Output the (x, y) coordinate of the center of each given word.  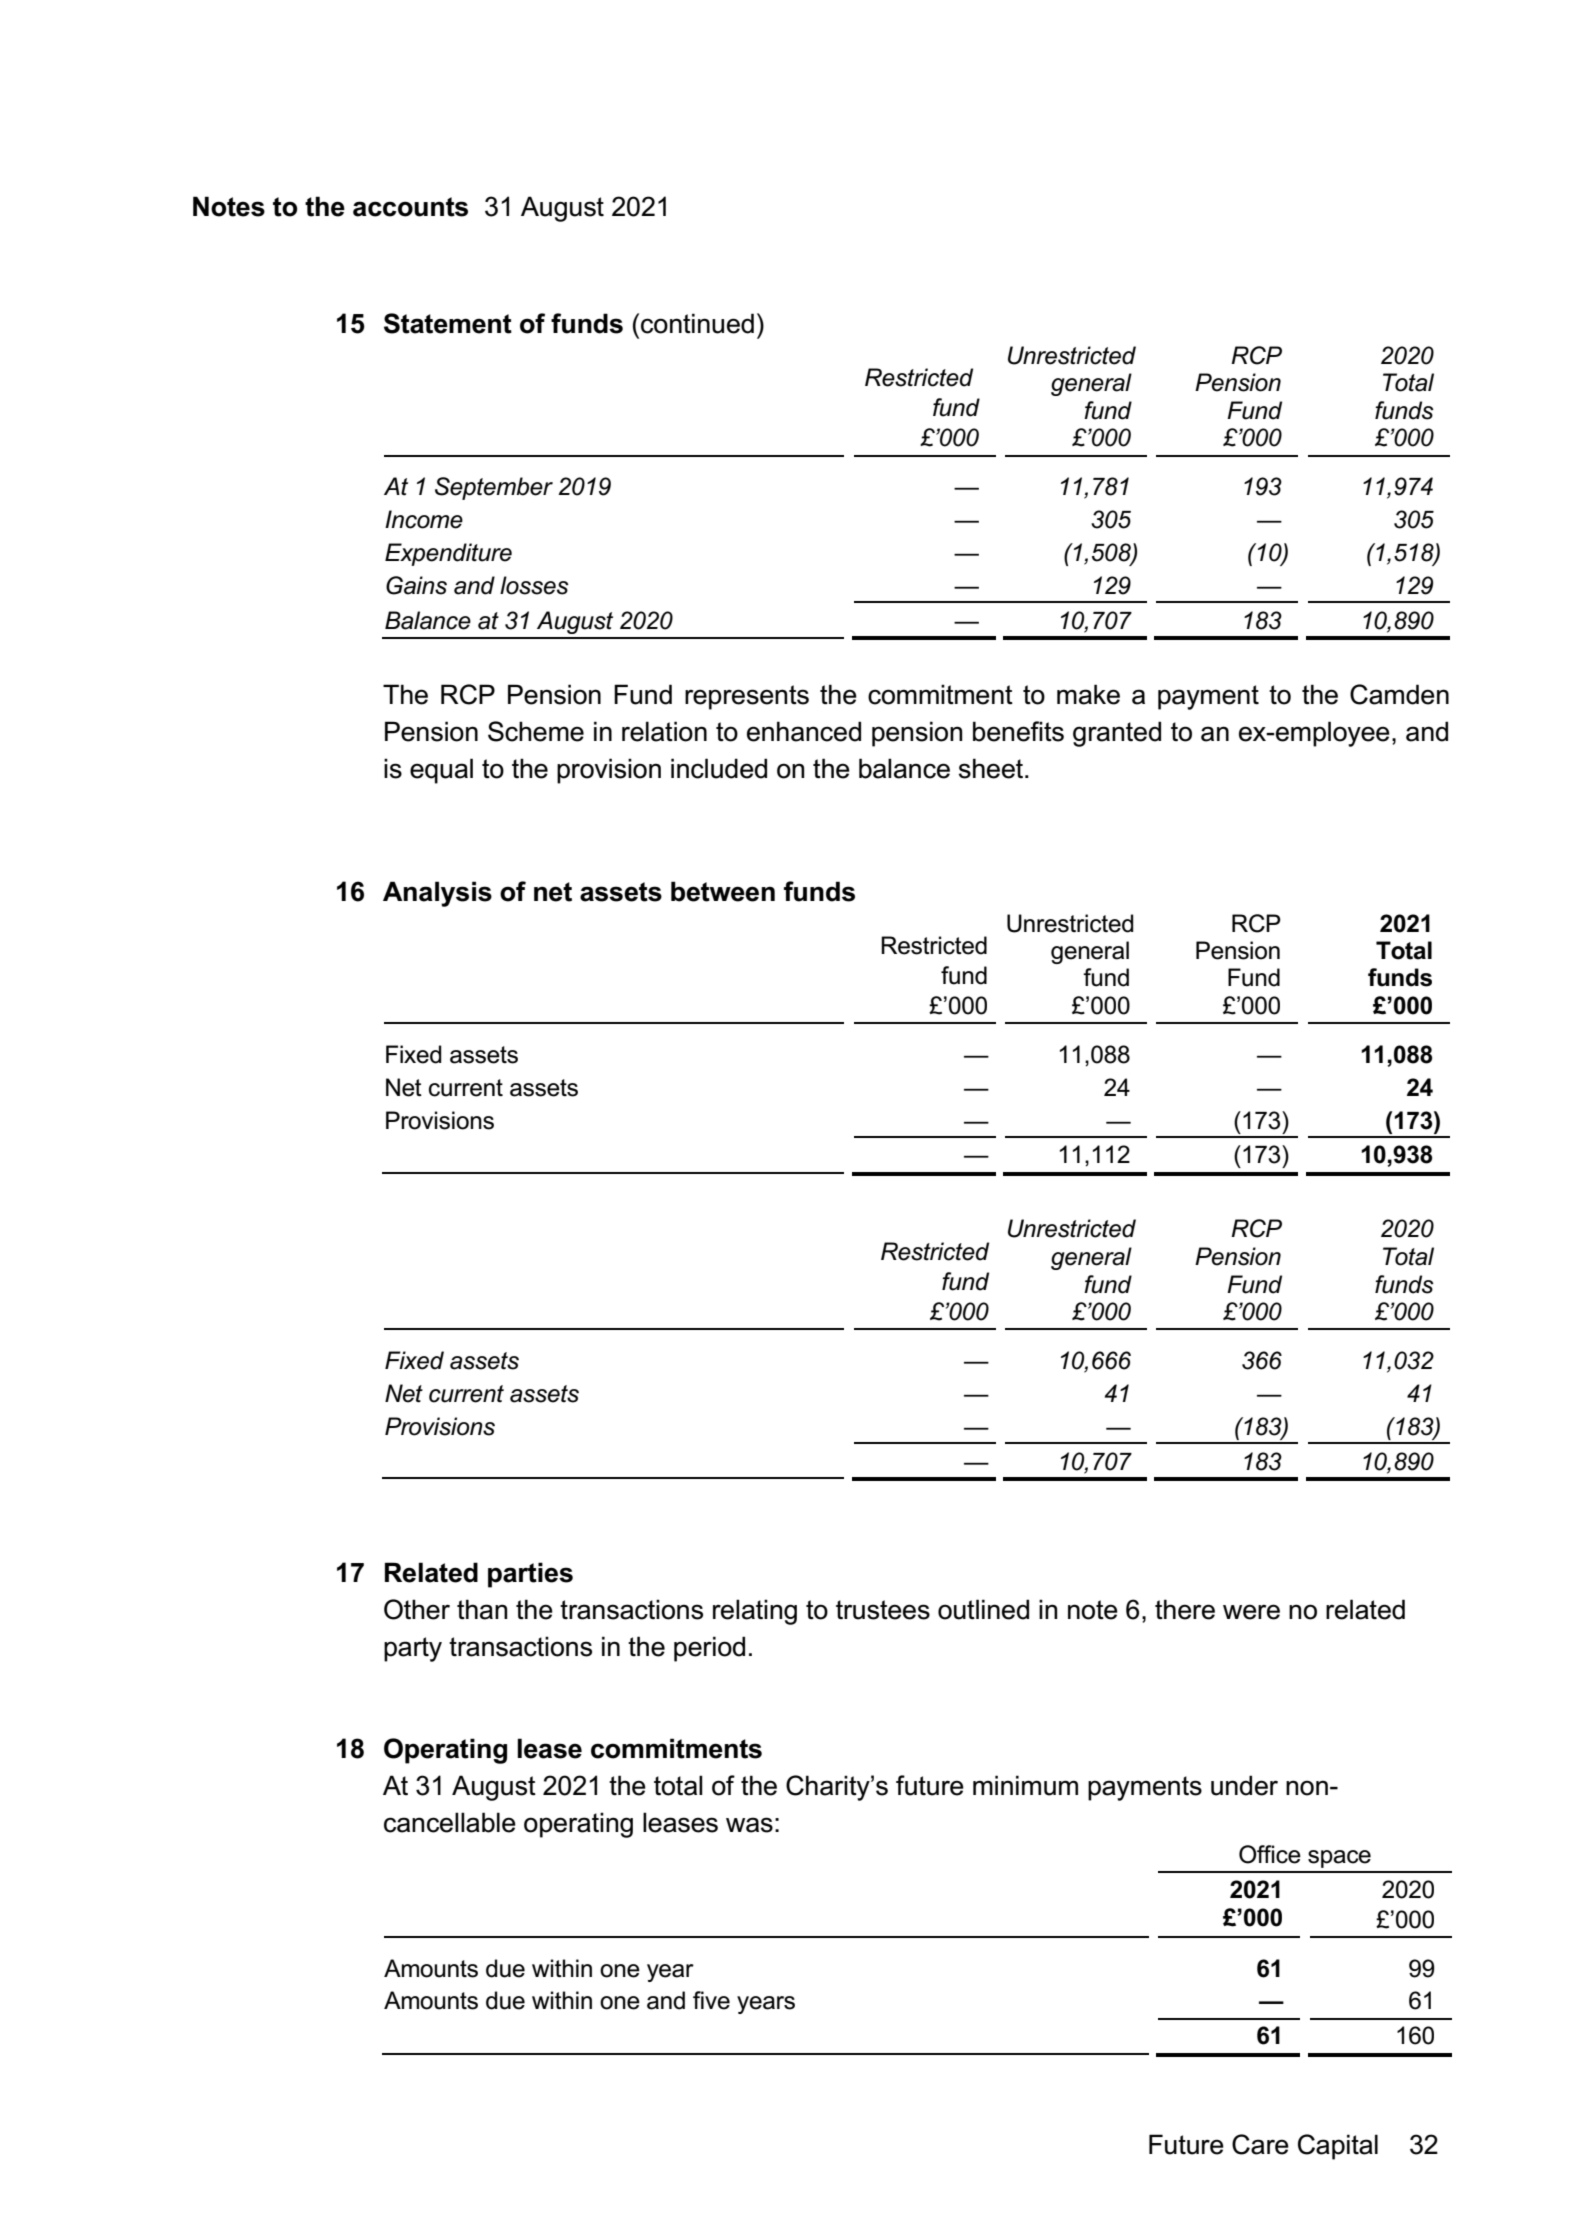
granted (1117, 734)
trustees (883, 1610)
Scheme (536, 731)
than (482, 1609)
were (1251, 1612)
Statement (448, 323)
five (711, 2000)
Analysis (437, 894)
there (1185, 1609)
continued (697, 323)
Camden (1399, 694)
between (723, 891)
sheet (992, 768)
